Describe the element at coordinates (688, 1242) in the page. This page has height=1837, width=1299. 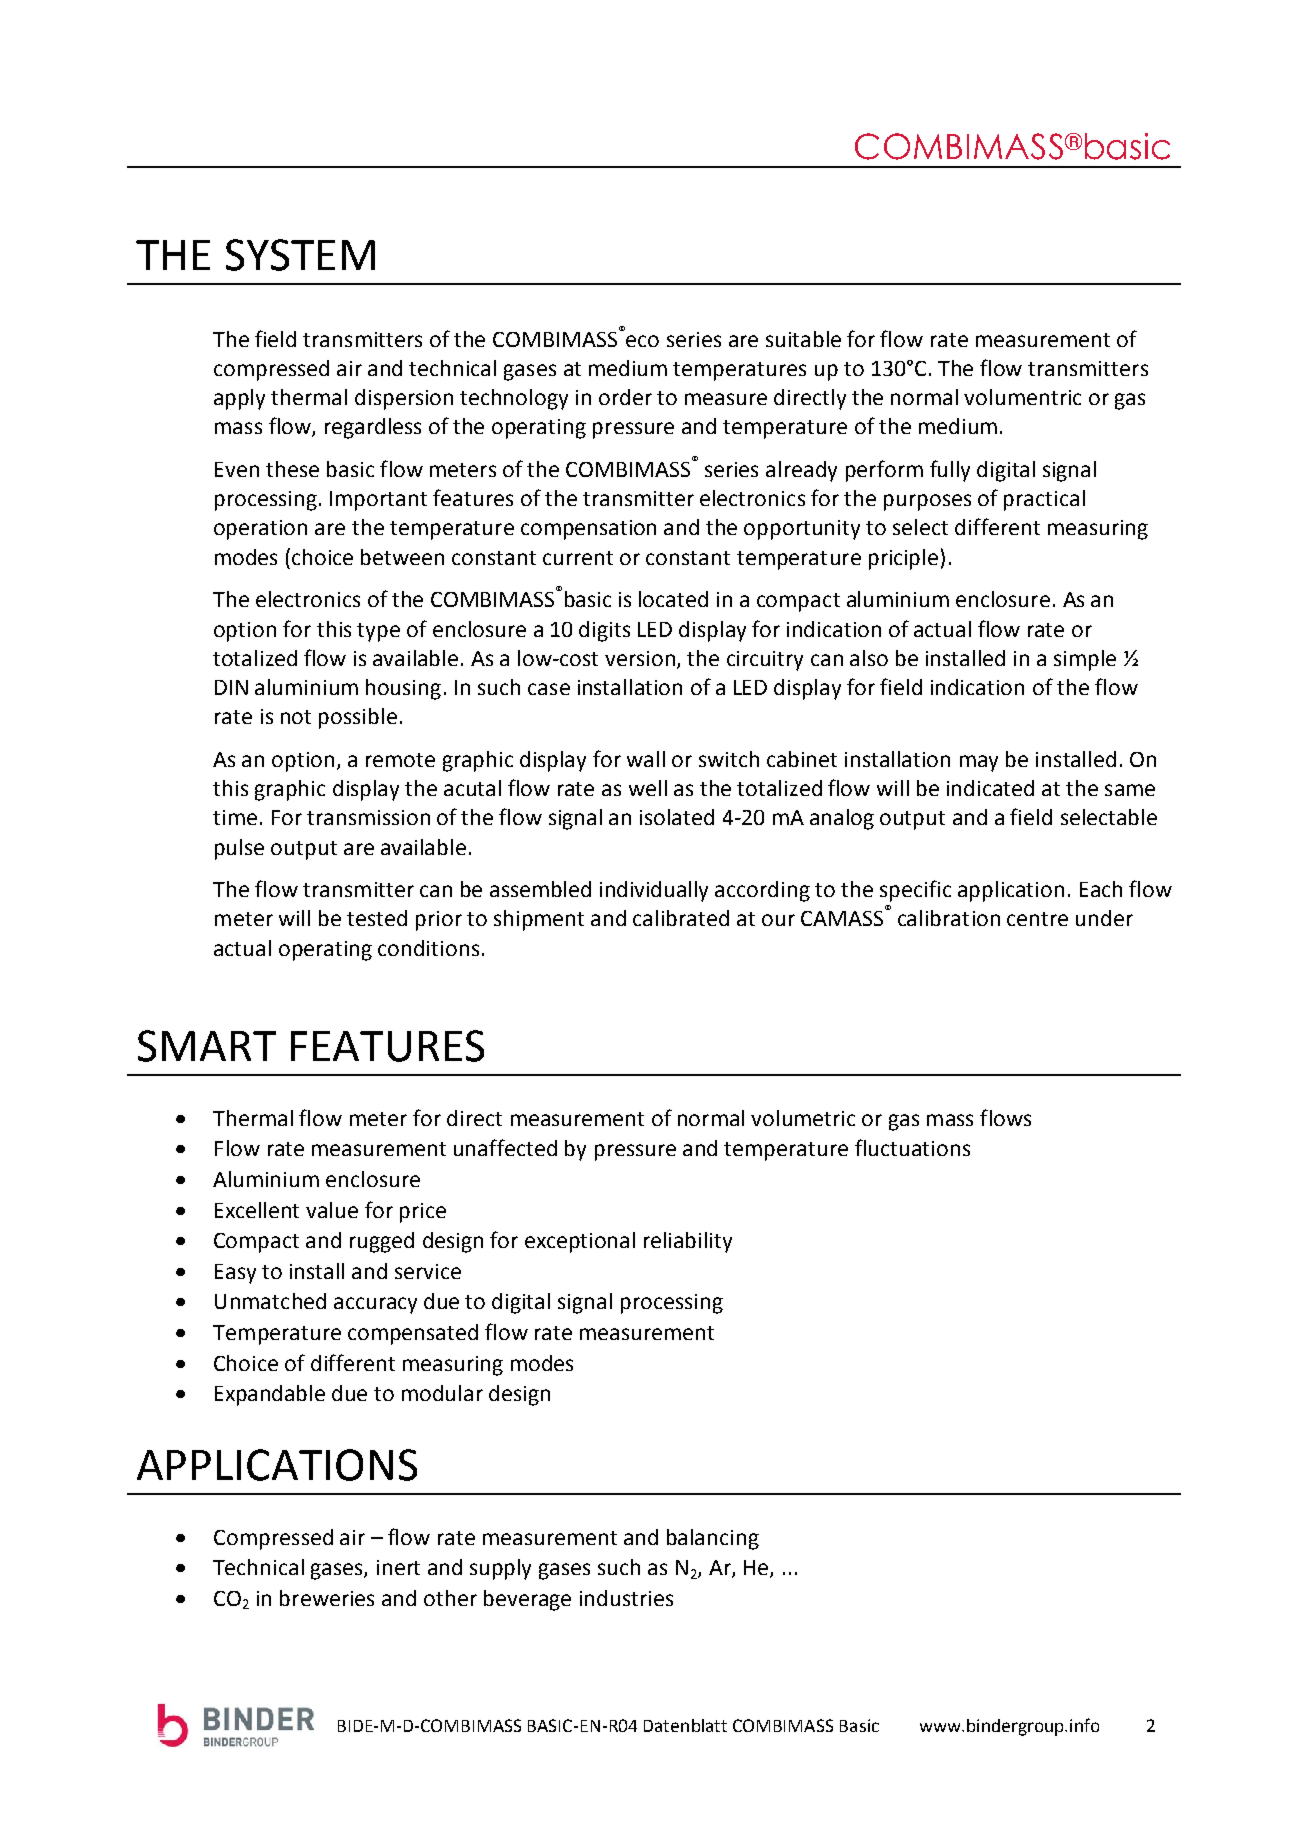
I see `reliability` at that location.
